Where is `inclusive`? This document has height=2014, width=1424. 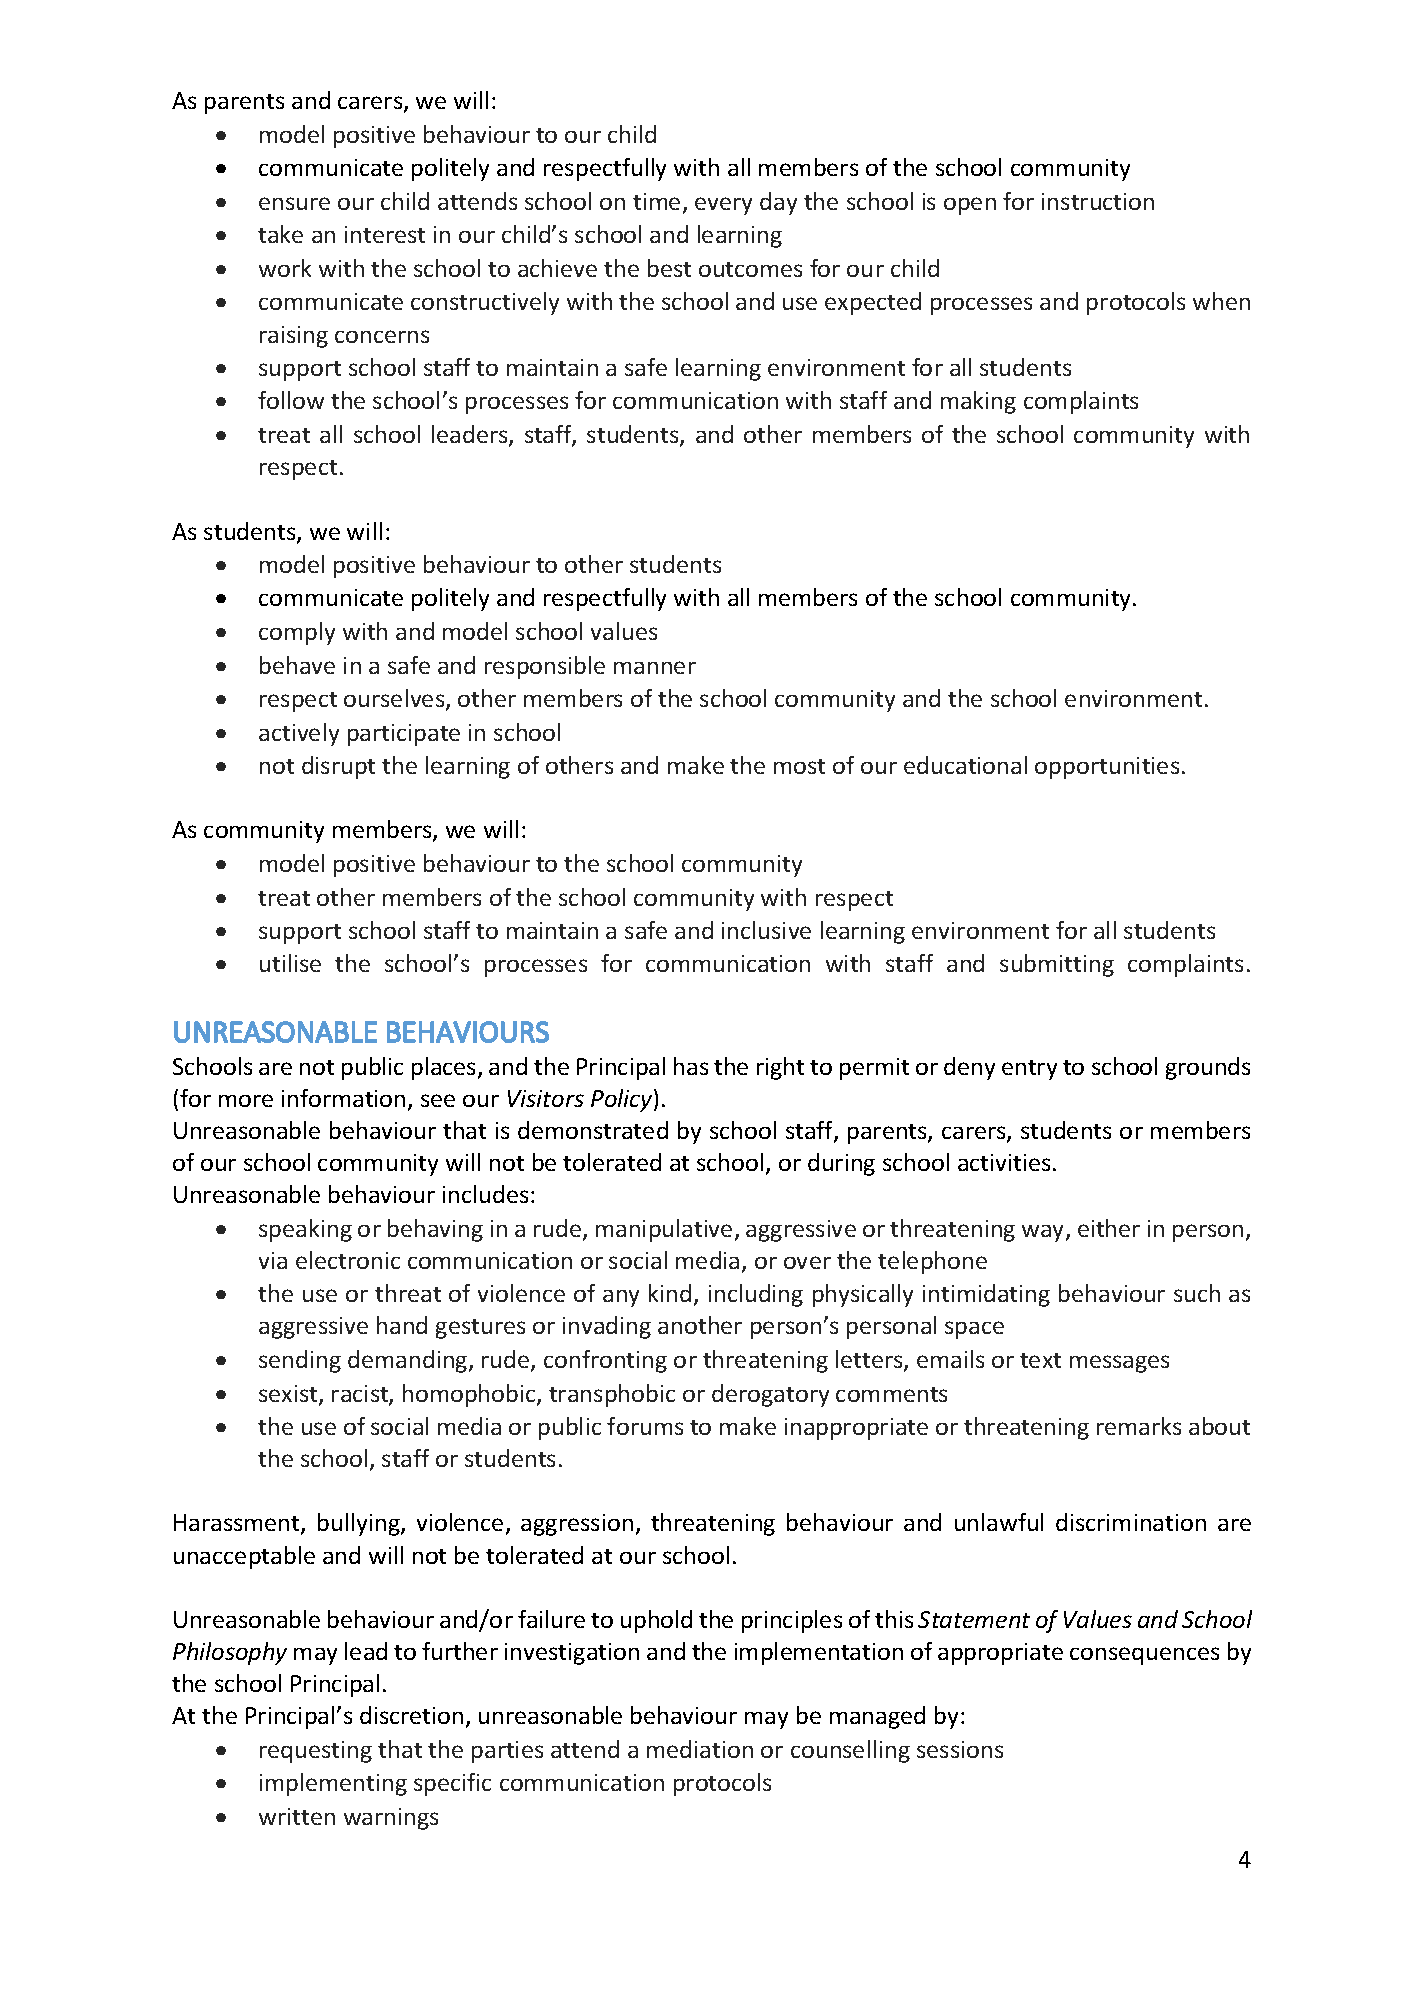
inclusive is located at coordinates (766, 930).
